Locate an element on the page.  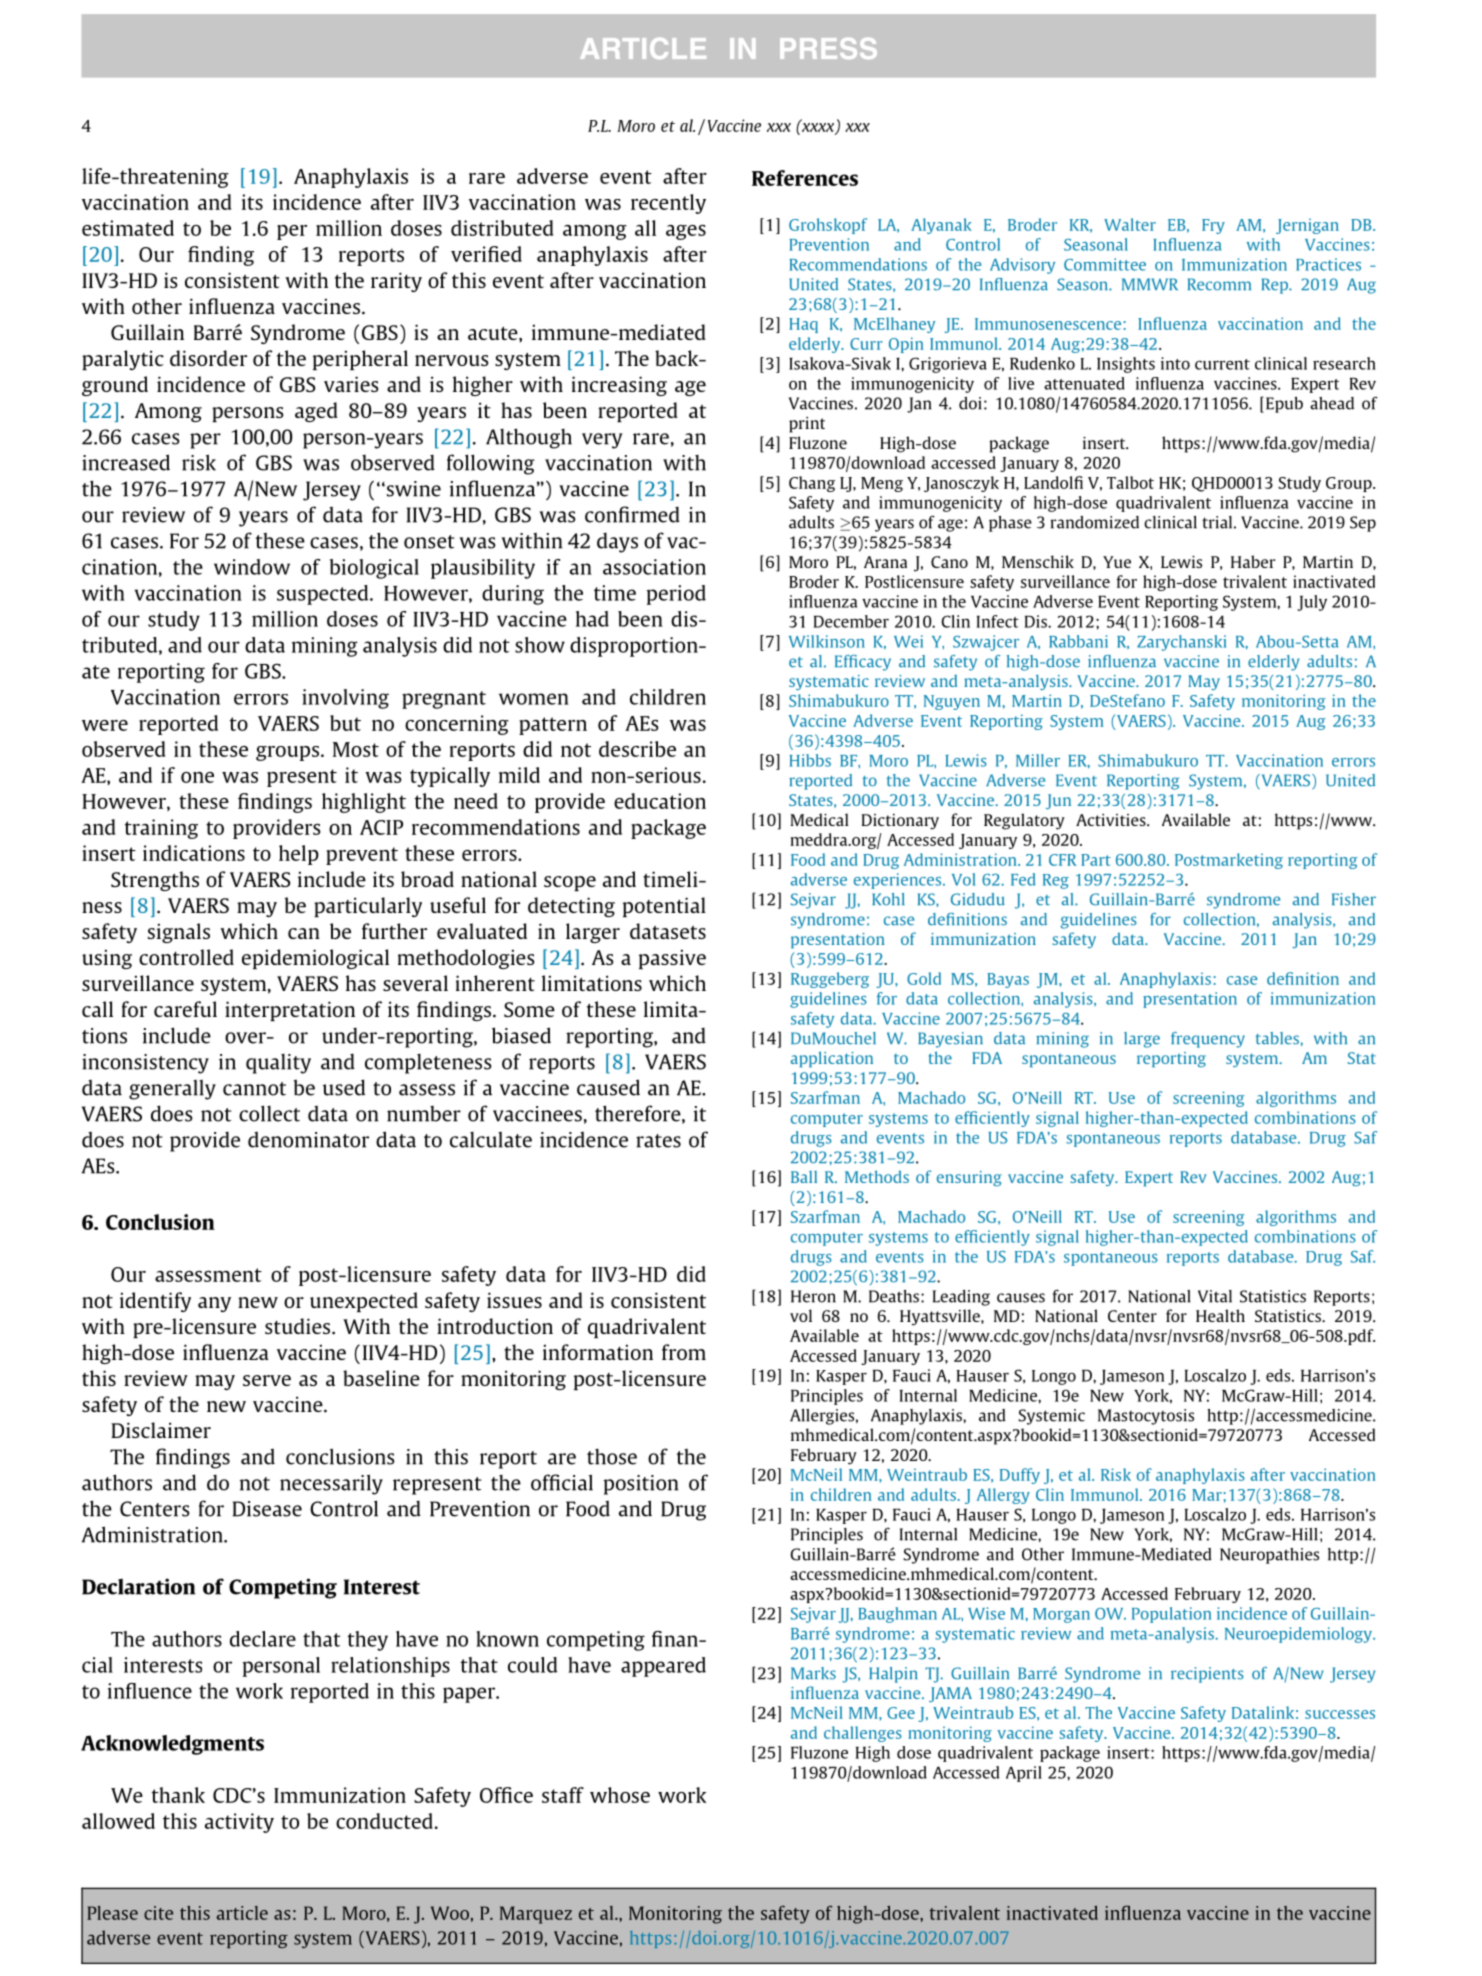
Most is located at coordinates (356, 749).
